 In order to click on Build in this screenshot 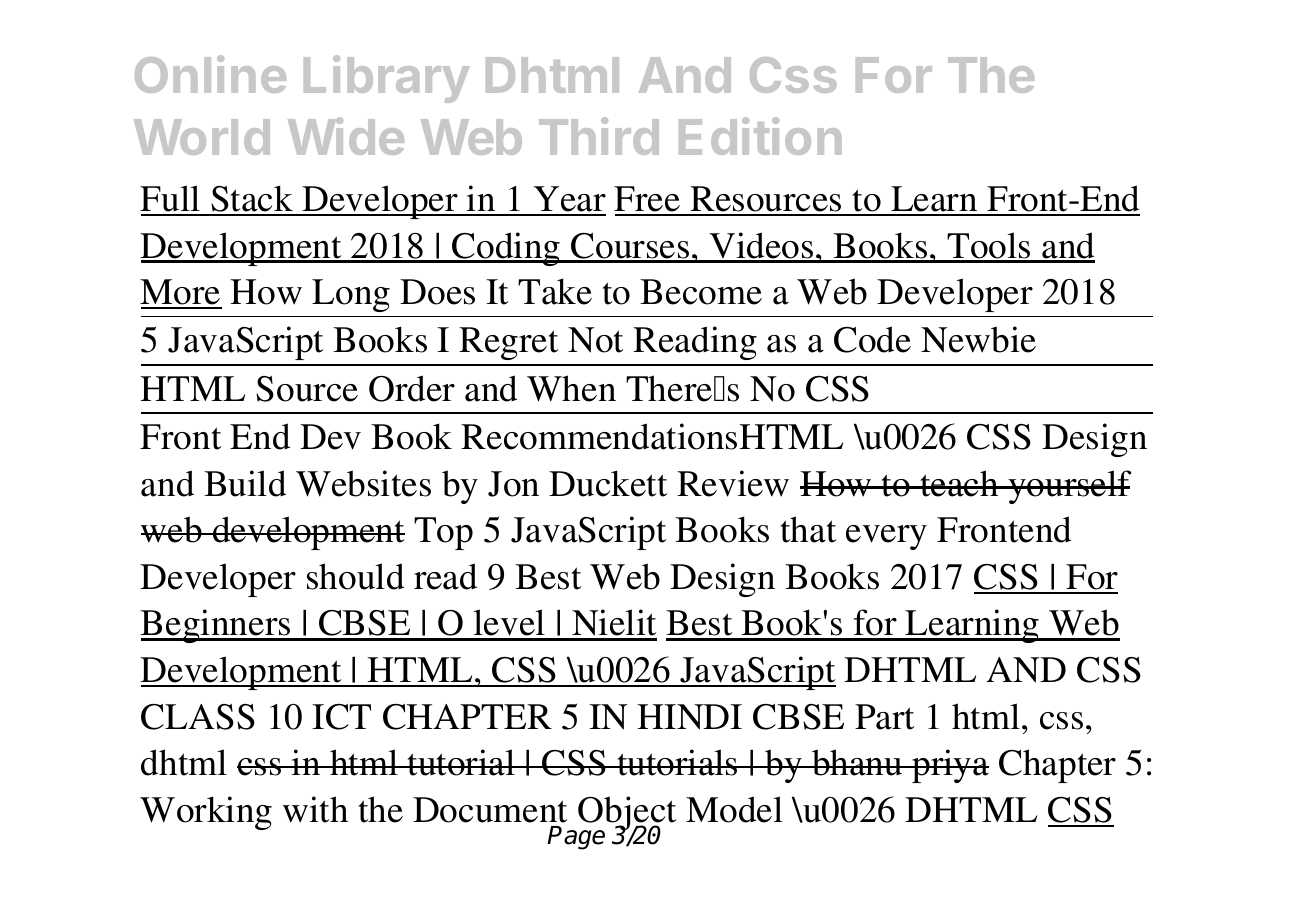, I will do `click(245, 483)`.
